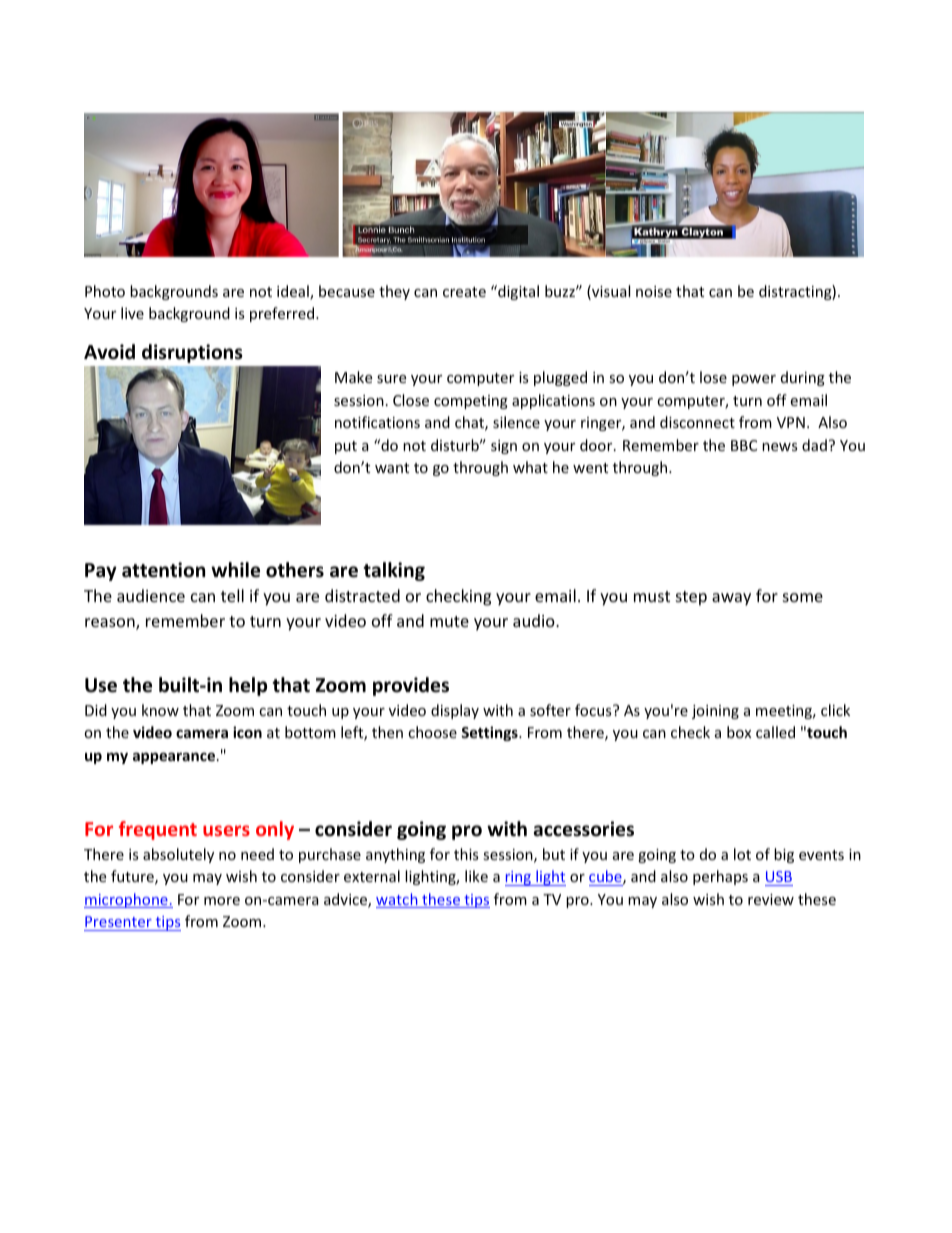  Describe the element at coordinates (476, 876) in the screenshot. I see `like` at that location.
